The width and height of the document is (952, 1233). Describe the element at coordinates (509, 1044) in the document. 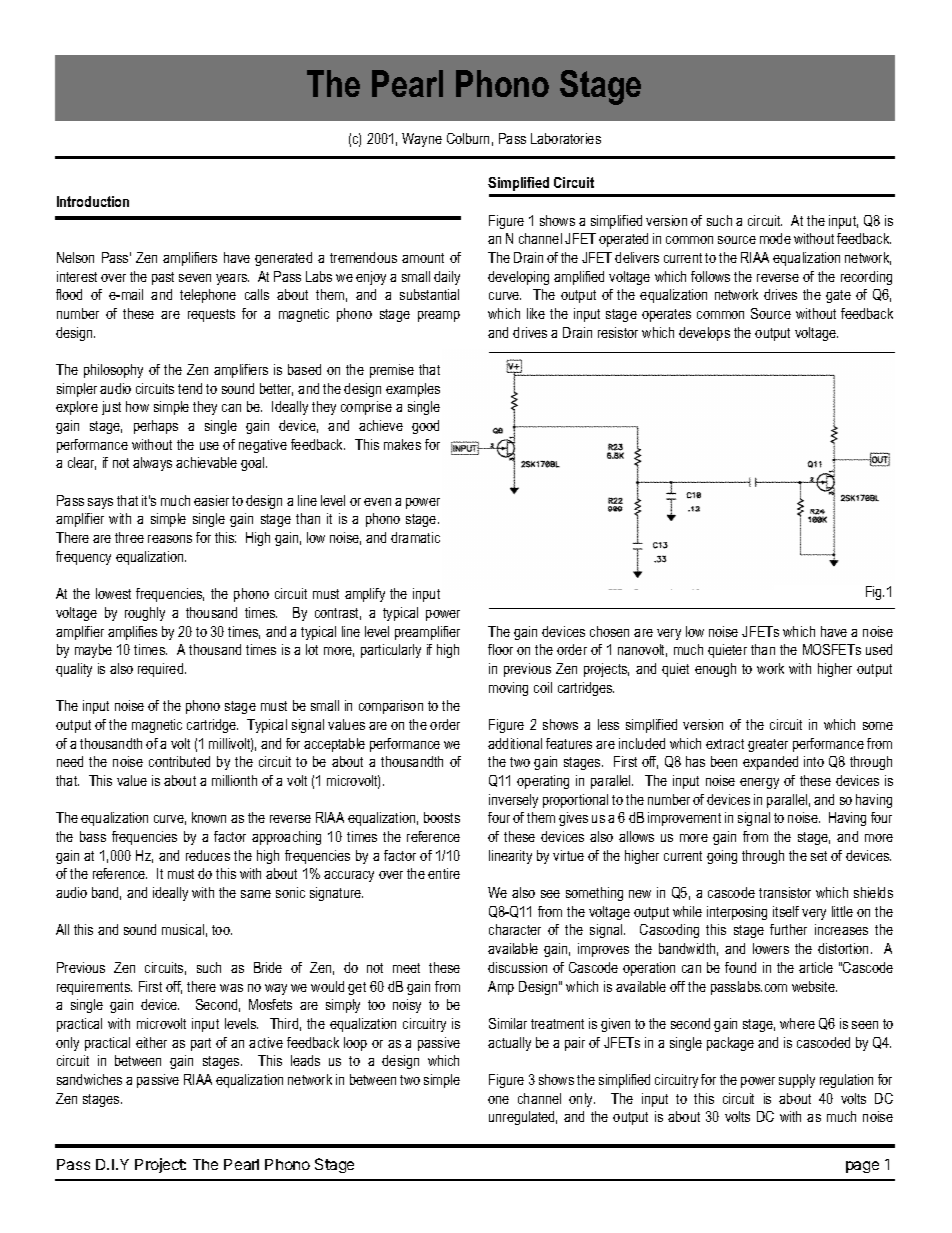

I see `actually` at that location.
